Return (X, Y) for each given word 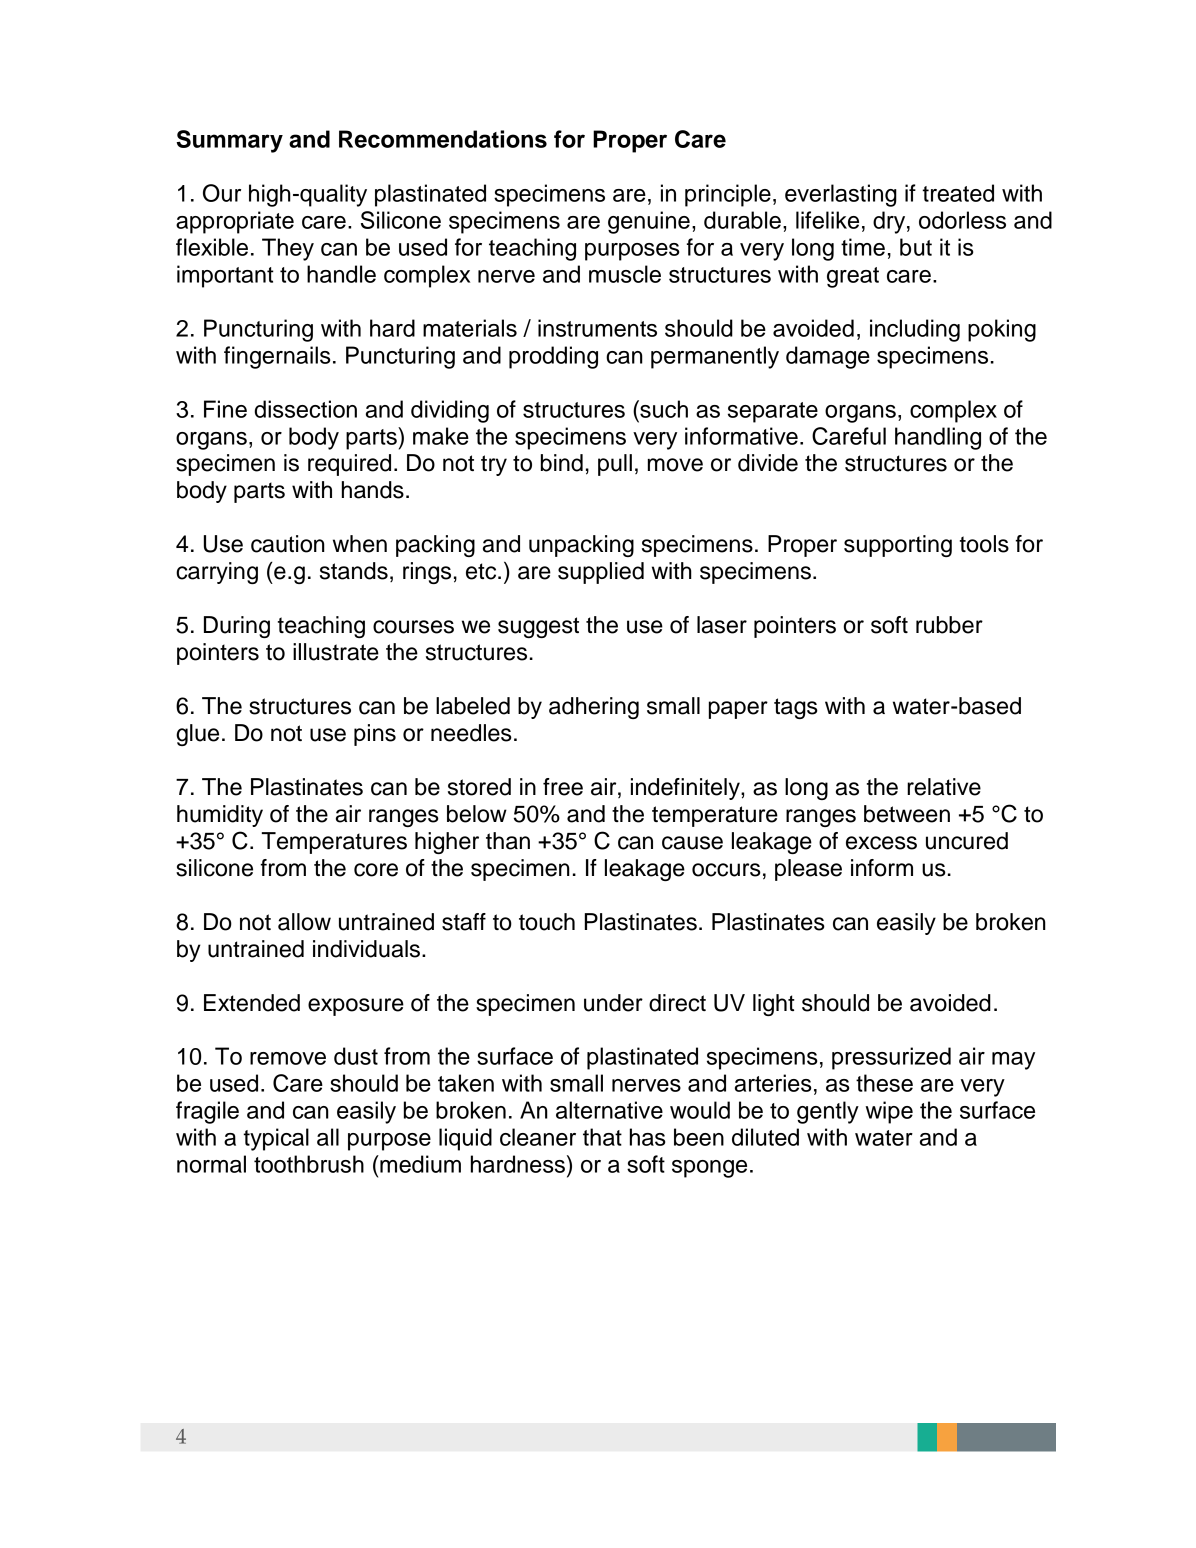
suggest (538, 627)
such (663, 409)
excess (881, 843)
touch (547, 922)
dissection (305, 409)
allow (304, 922)
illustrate (336, 652)
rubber (949, 625)
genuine (649, 222)
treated (958, 193)
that (602, 1137)
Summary (230, 141)
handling (938, 438)
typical (276, 1139)
